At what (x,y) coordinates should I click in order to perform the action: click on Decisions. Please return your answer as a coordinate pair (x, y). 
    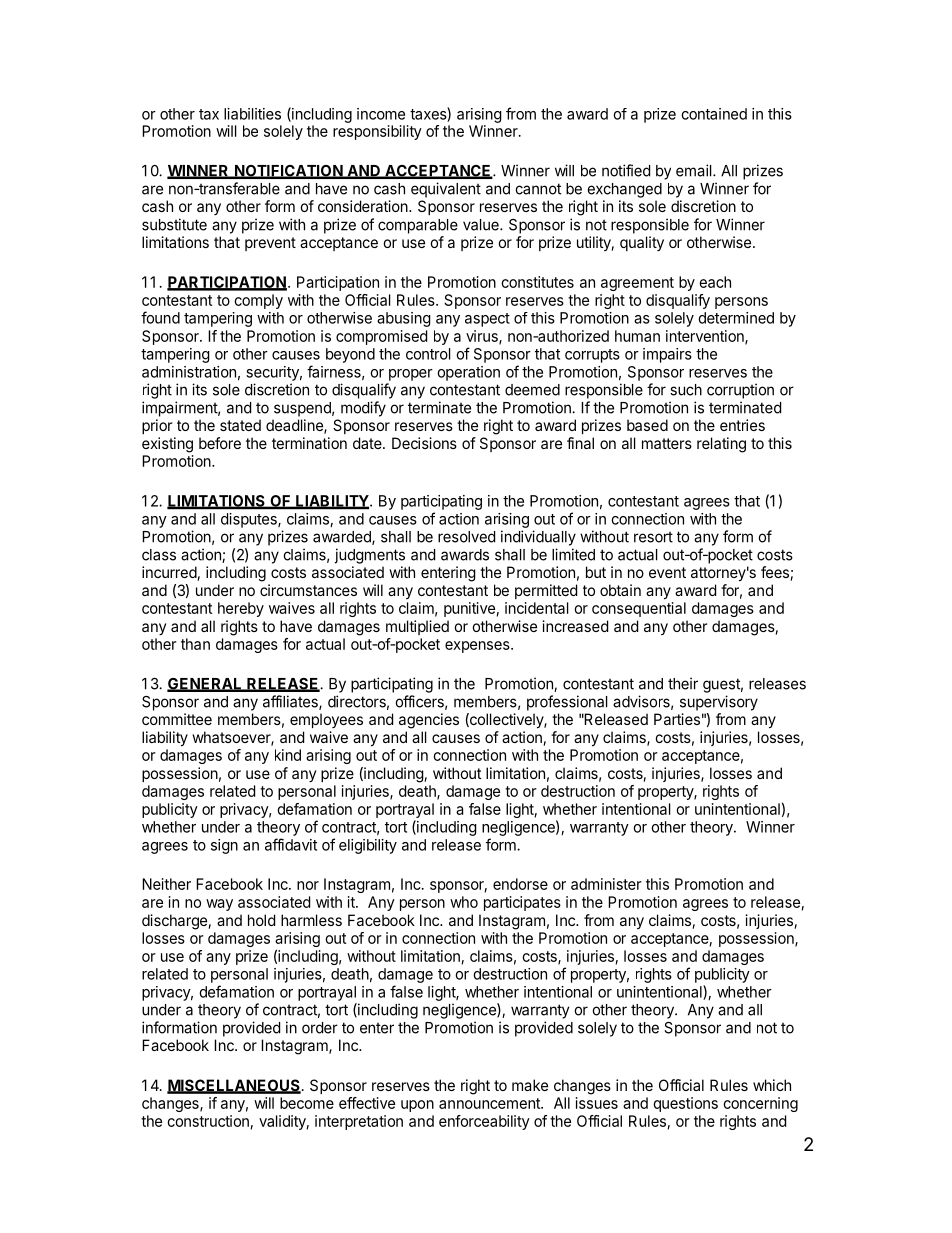
    Looking at the image, I should click on (424, 443).
